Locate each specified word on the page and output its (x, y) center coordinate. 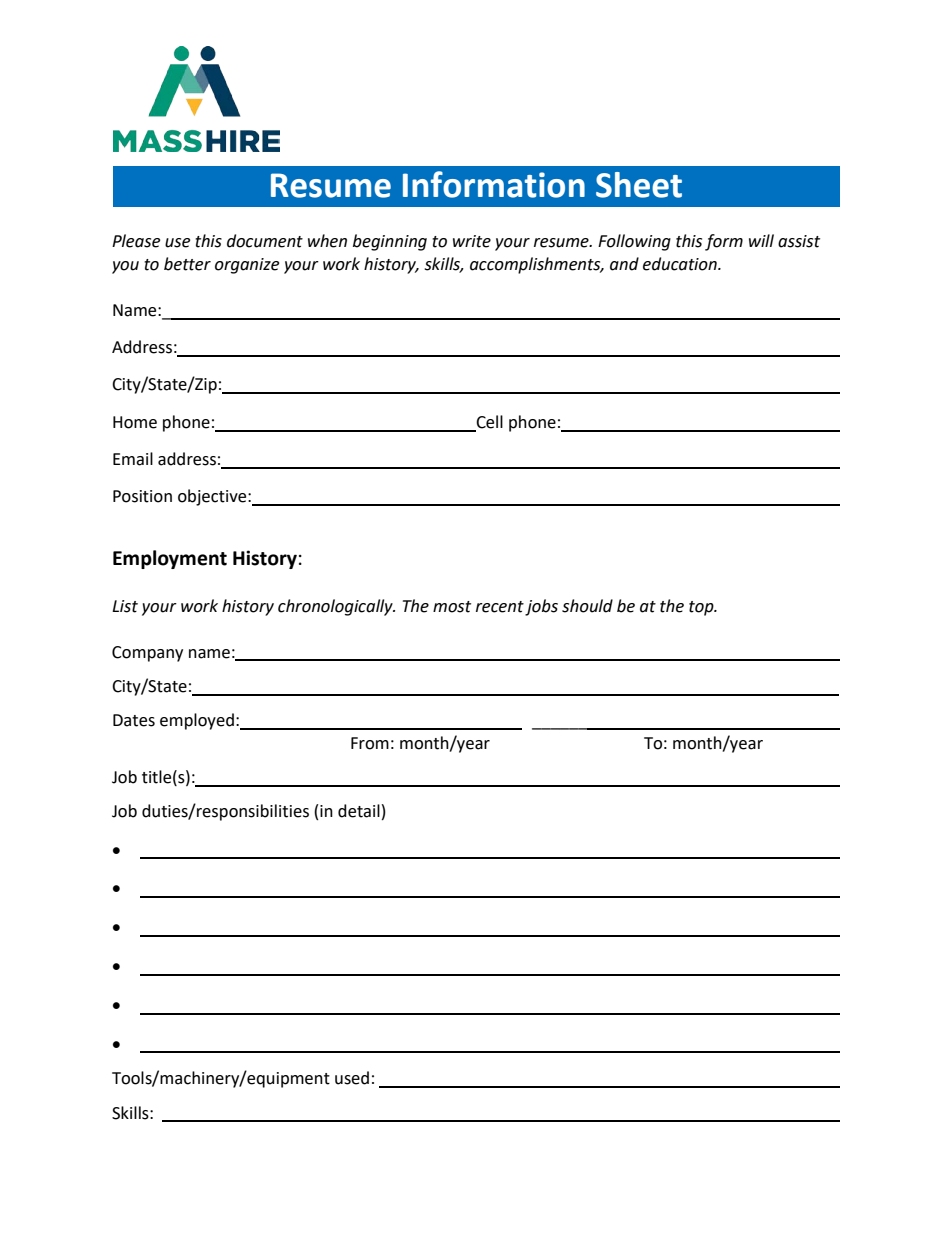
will (761, 240)
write (472, 241)
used (352, 1078)
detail (359, 811)
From (370, 743)
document (265, 241)
